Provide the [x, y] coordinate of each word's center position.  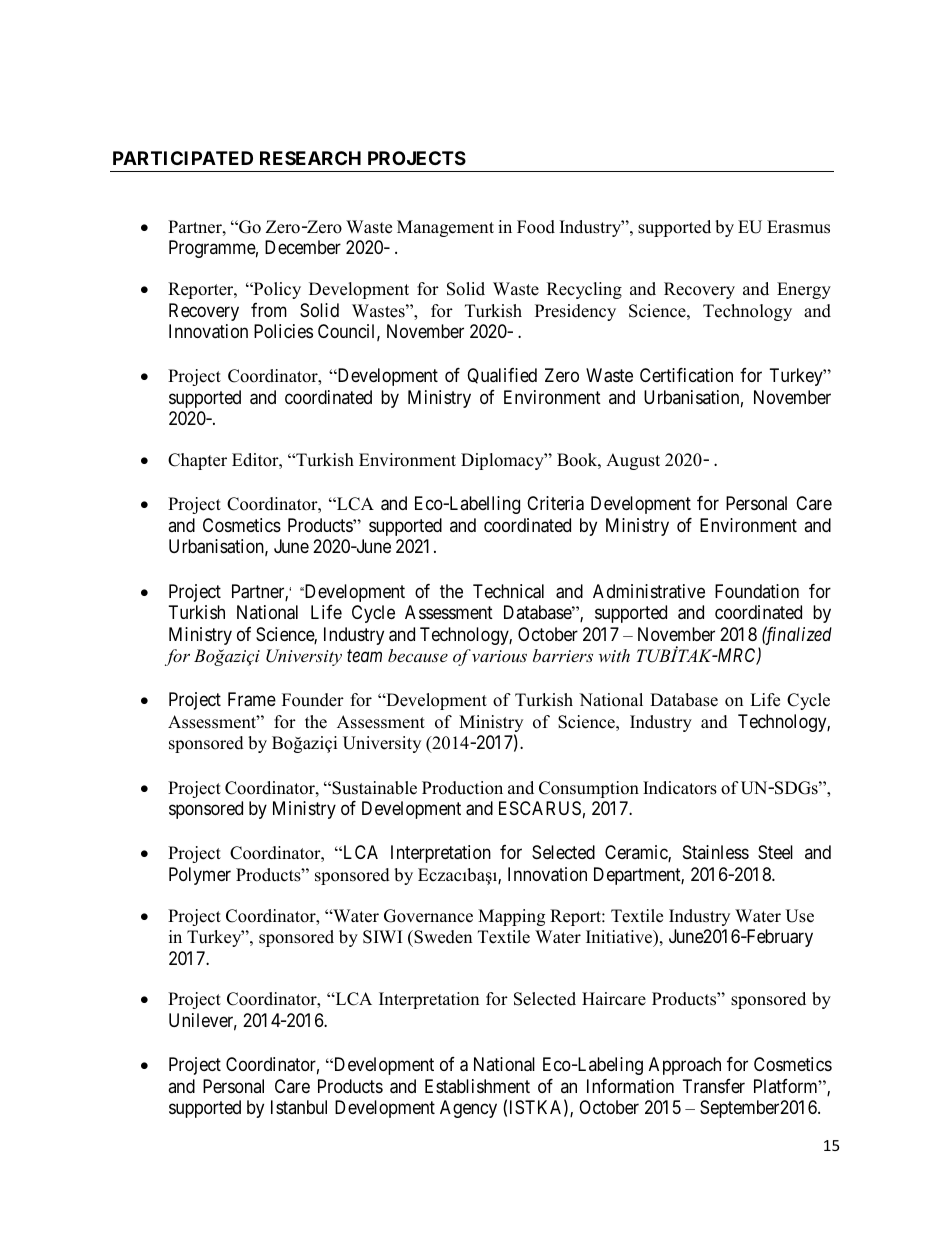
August [633, 461]
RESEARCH [310, 158]
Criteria [555, 503]
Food [536, 227]
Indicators [680, 788]
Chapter [197, 461]
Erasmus [798, 227]
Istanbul [299, 1107]
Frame [252, 699]
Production [462, 788]
